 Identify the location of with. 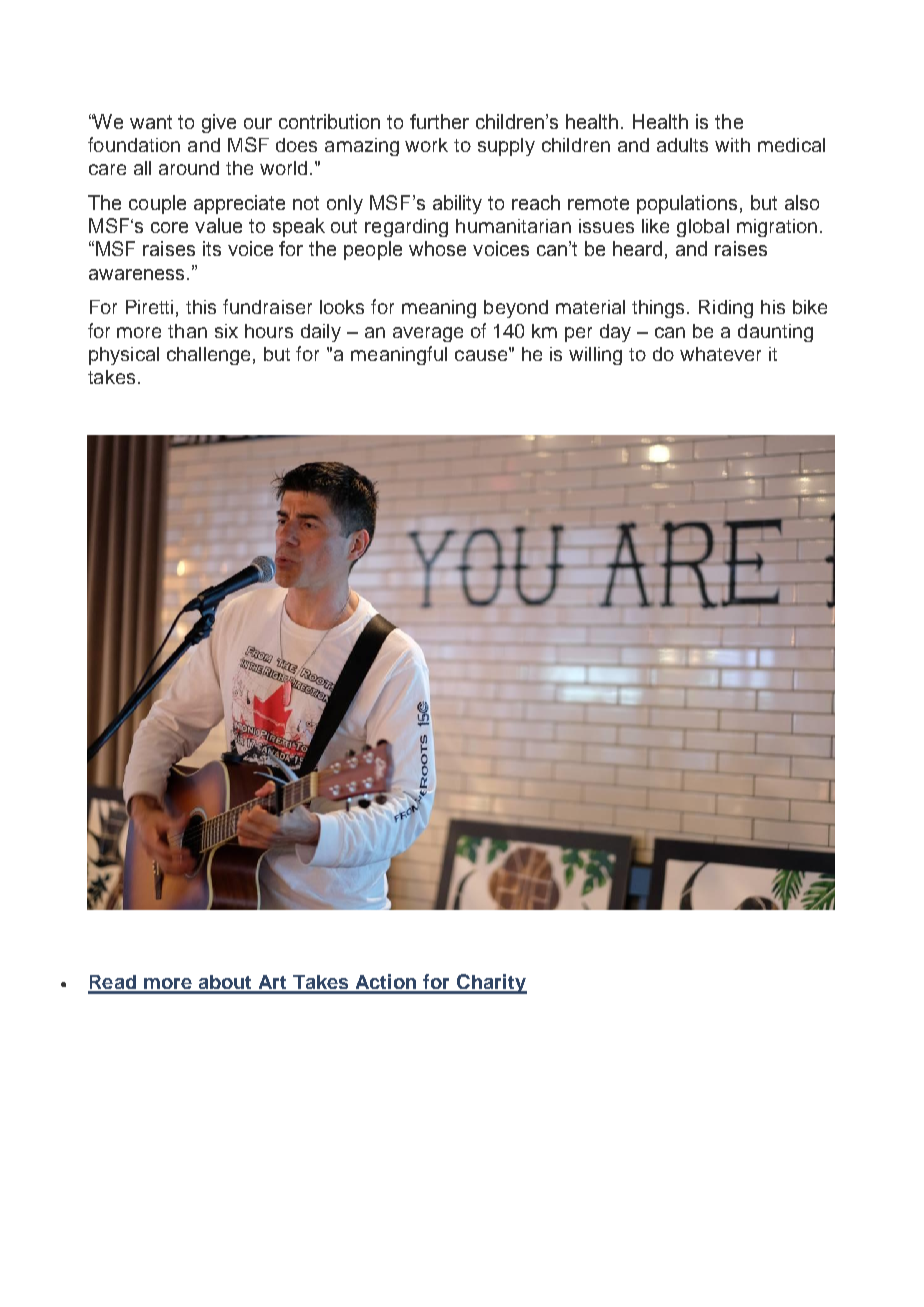
(732, 145).
